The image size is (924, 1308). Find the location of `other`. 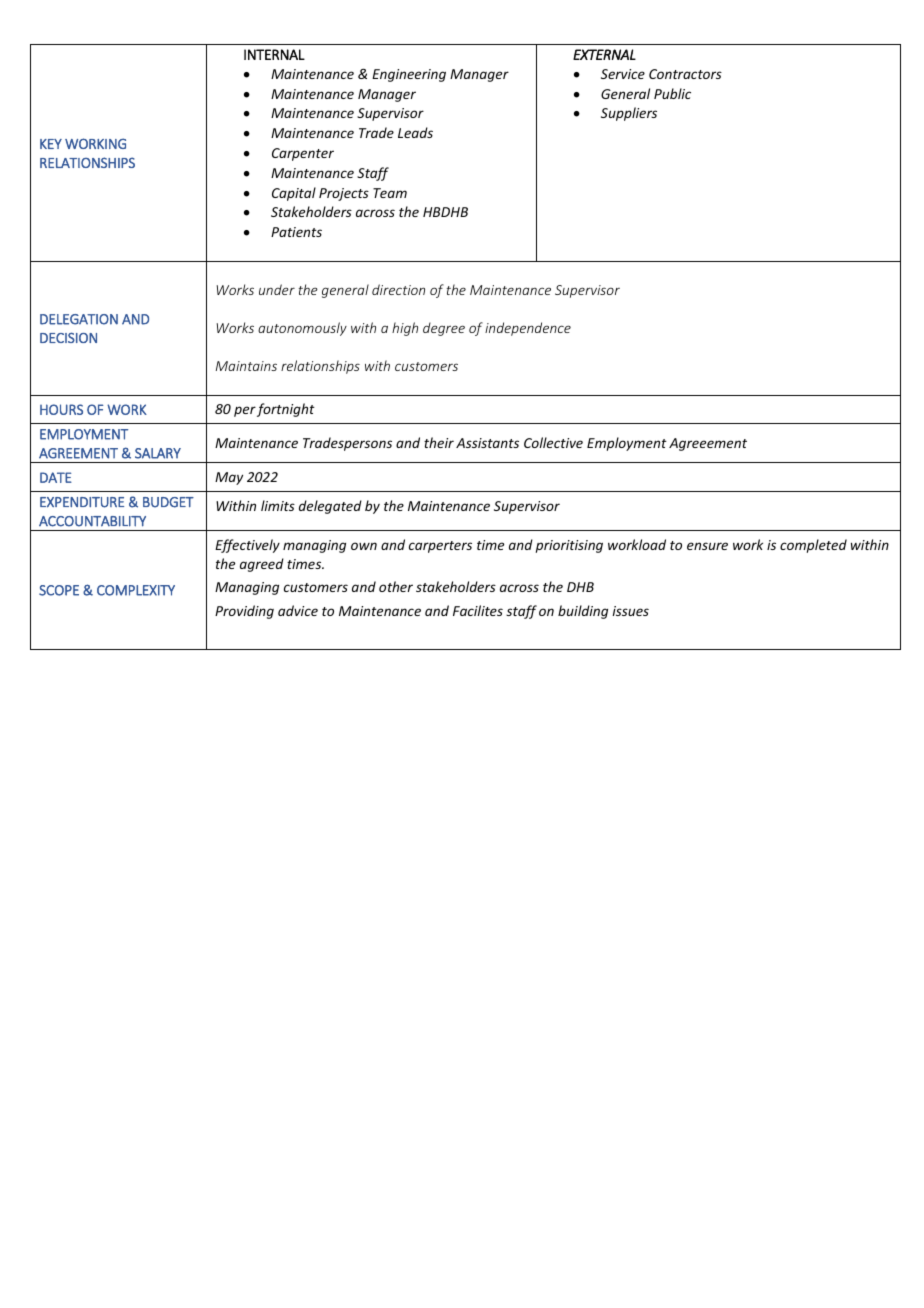

other is located at coordinates (396, 586).
